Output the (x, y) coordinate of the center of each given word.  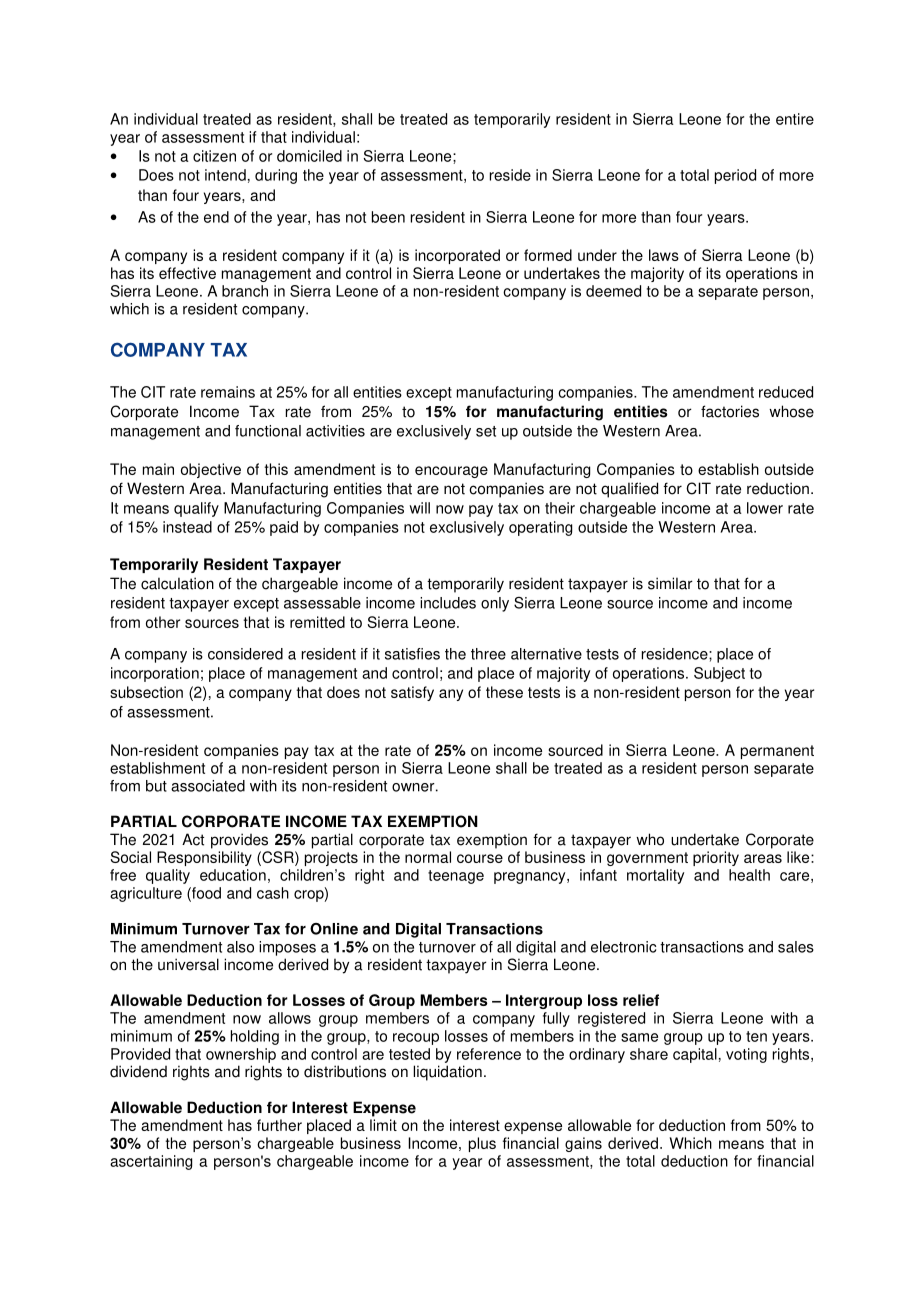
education (233, 875)
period (735, 176)
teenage (456, 877)
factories (730, 411)
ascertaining (151, 1162)
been (388, 217)
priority (716, 858)
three (488, 654)
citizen (214, 156)
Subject (719, 674)
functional (268, 431)
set (486, 431)
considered (245, 654)
